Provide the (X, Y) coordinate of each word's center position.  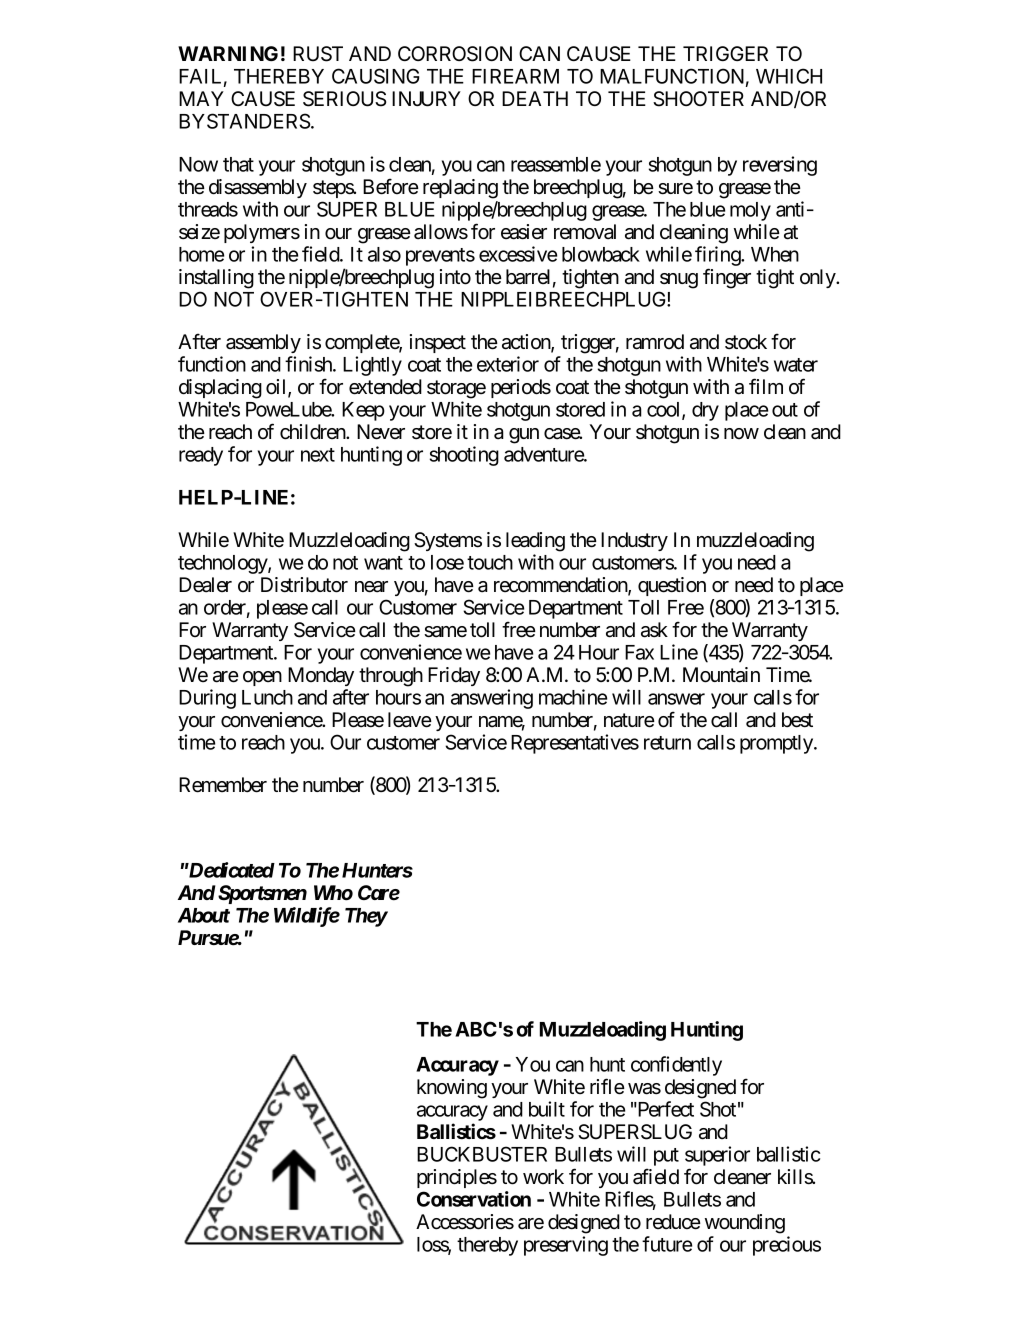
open (262, 678)
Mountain (721, 675)
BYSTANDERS (245, 121)
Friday (454, 676)
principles (457, 1178)
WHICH (789, 76)
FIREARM (515, 76)
